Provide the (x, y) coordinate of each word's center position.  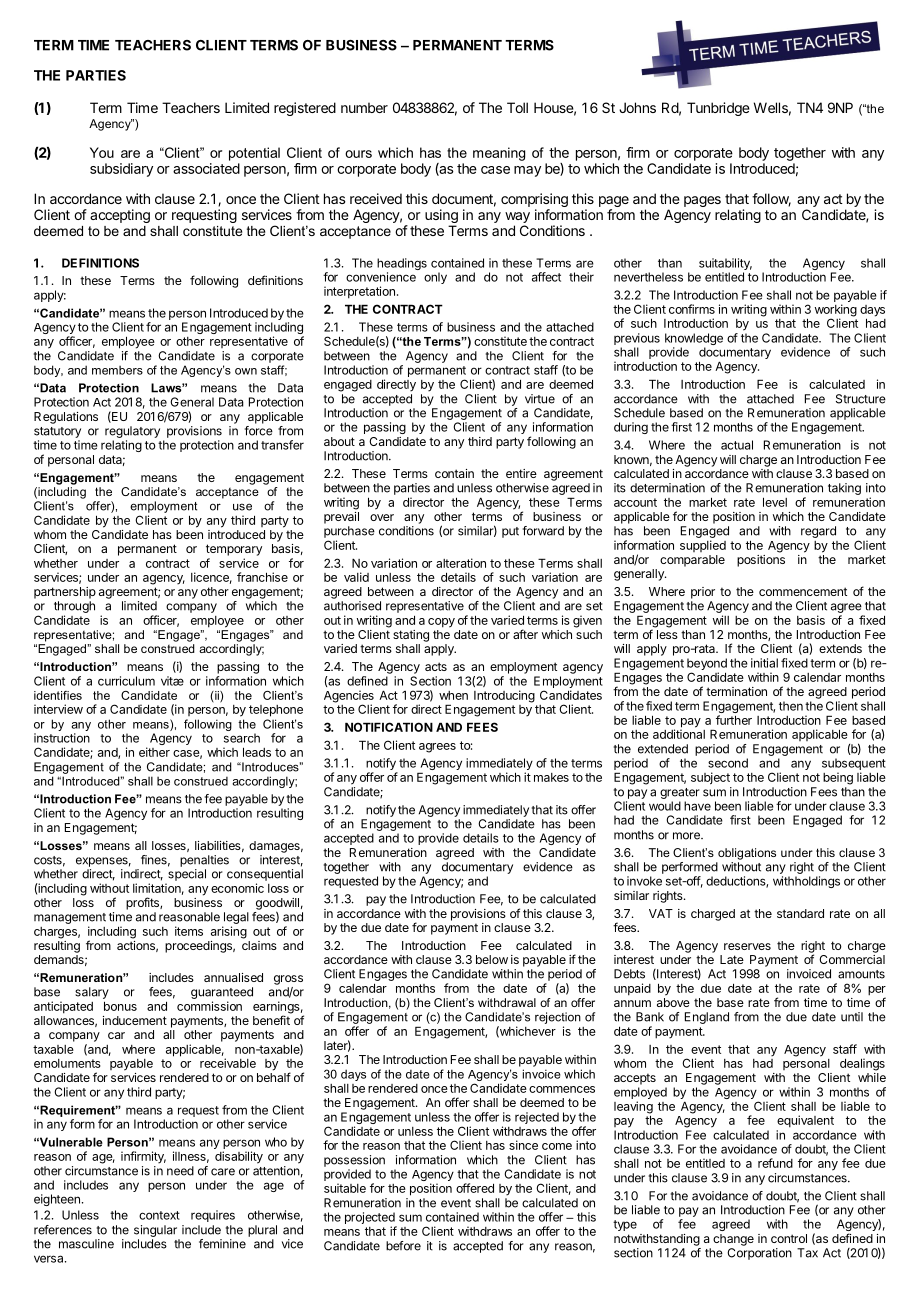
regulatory (132, 432)
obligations (747, 854)
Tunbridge (718, 109)
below (492, 959)
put (510, 532)
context (159, 1215)
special (187, 875)
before (403, 1246)
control (789, 1238)
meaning (499, 154)
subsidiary (121, 170)
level (775, 502)
